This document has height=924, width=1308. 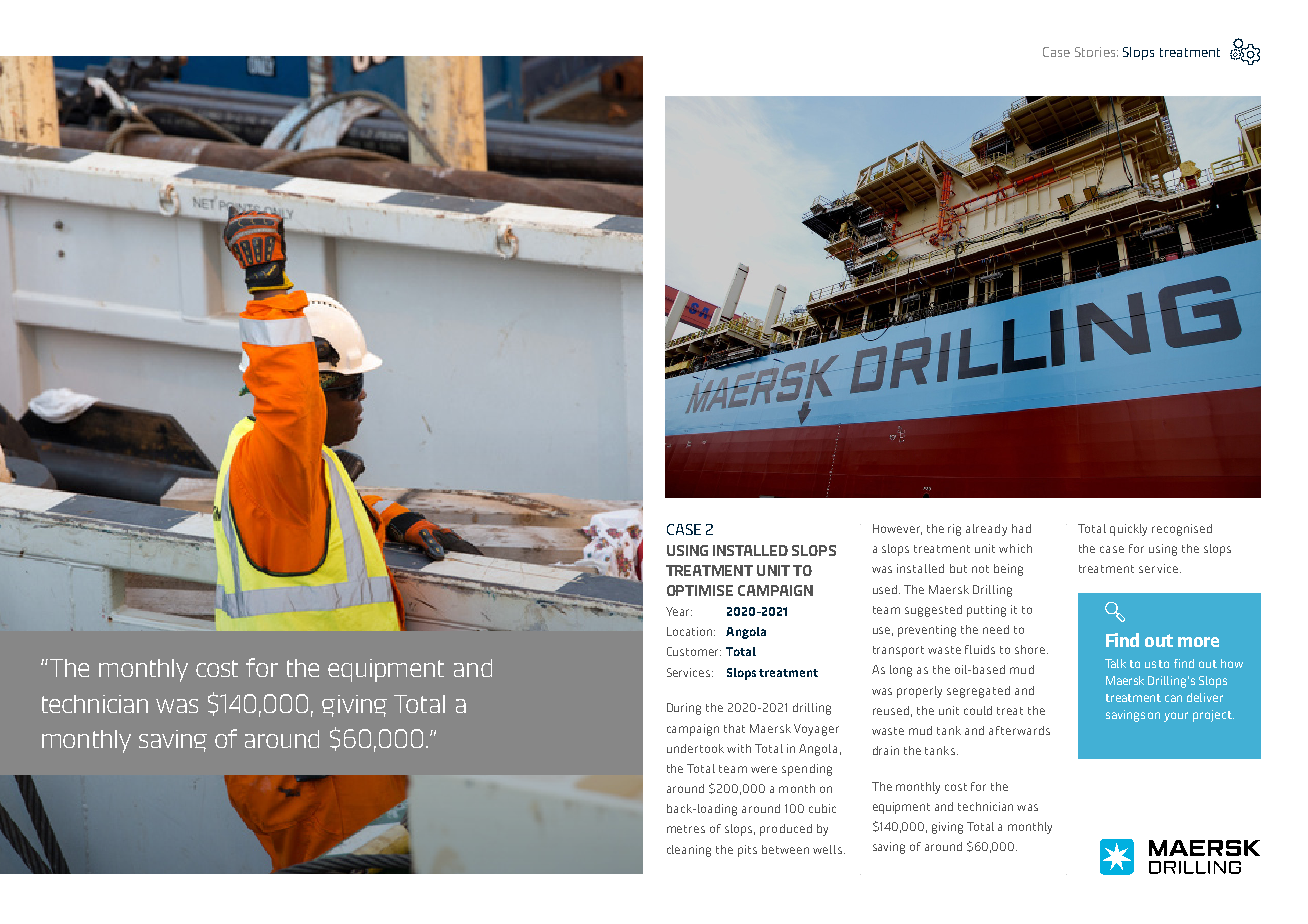 What do you see at coordinates (1128, 530) in the document?
I see `quickly` at bounding box center [1128, 530].
